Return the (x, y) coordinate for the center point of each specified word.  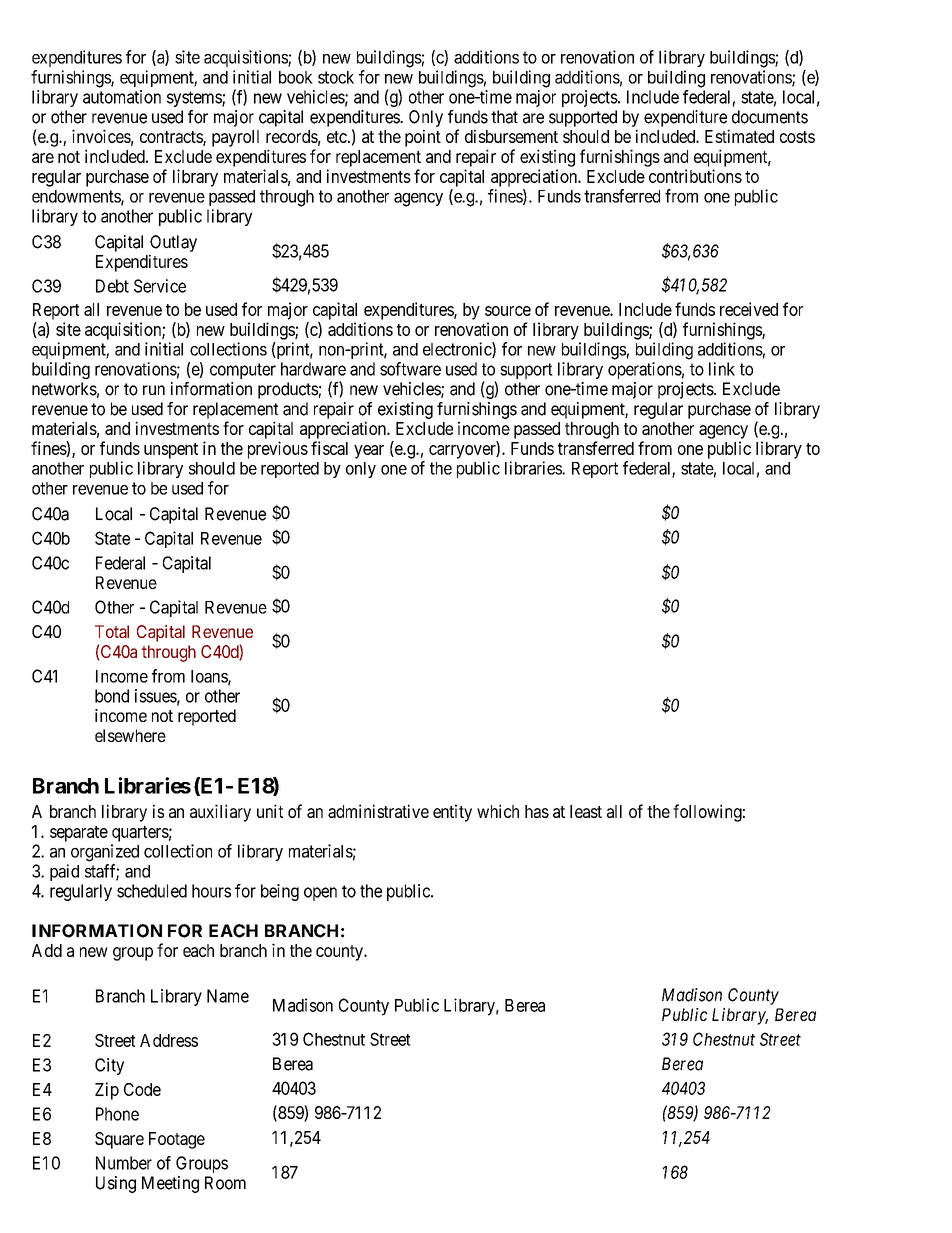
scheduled (152, 891)
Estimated (739, 136)
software (410, 369)
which (498, 811)
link (722, 369)
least (586, 811)
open (320, 894)
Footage (177, 1140)
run (154, 390)
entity (452, 813)
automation (122, 97)
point (423, 138)
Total (112, 631)
